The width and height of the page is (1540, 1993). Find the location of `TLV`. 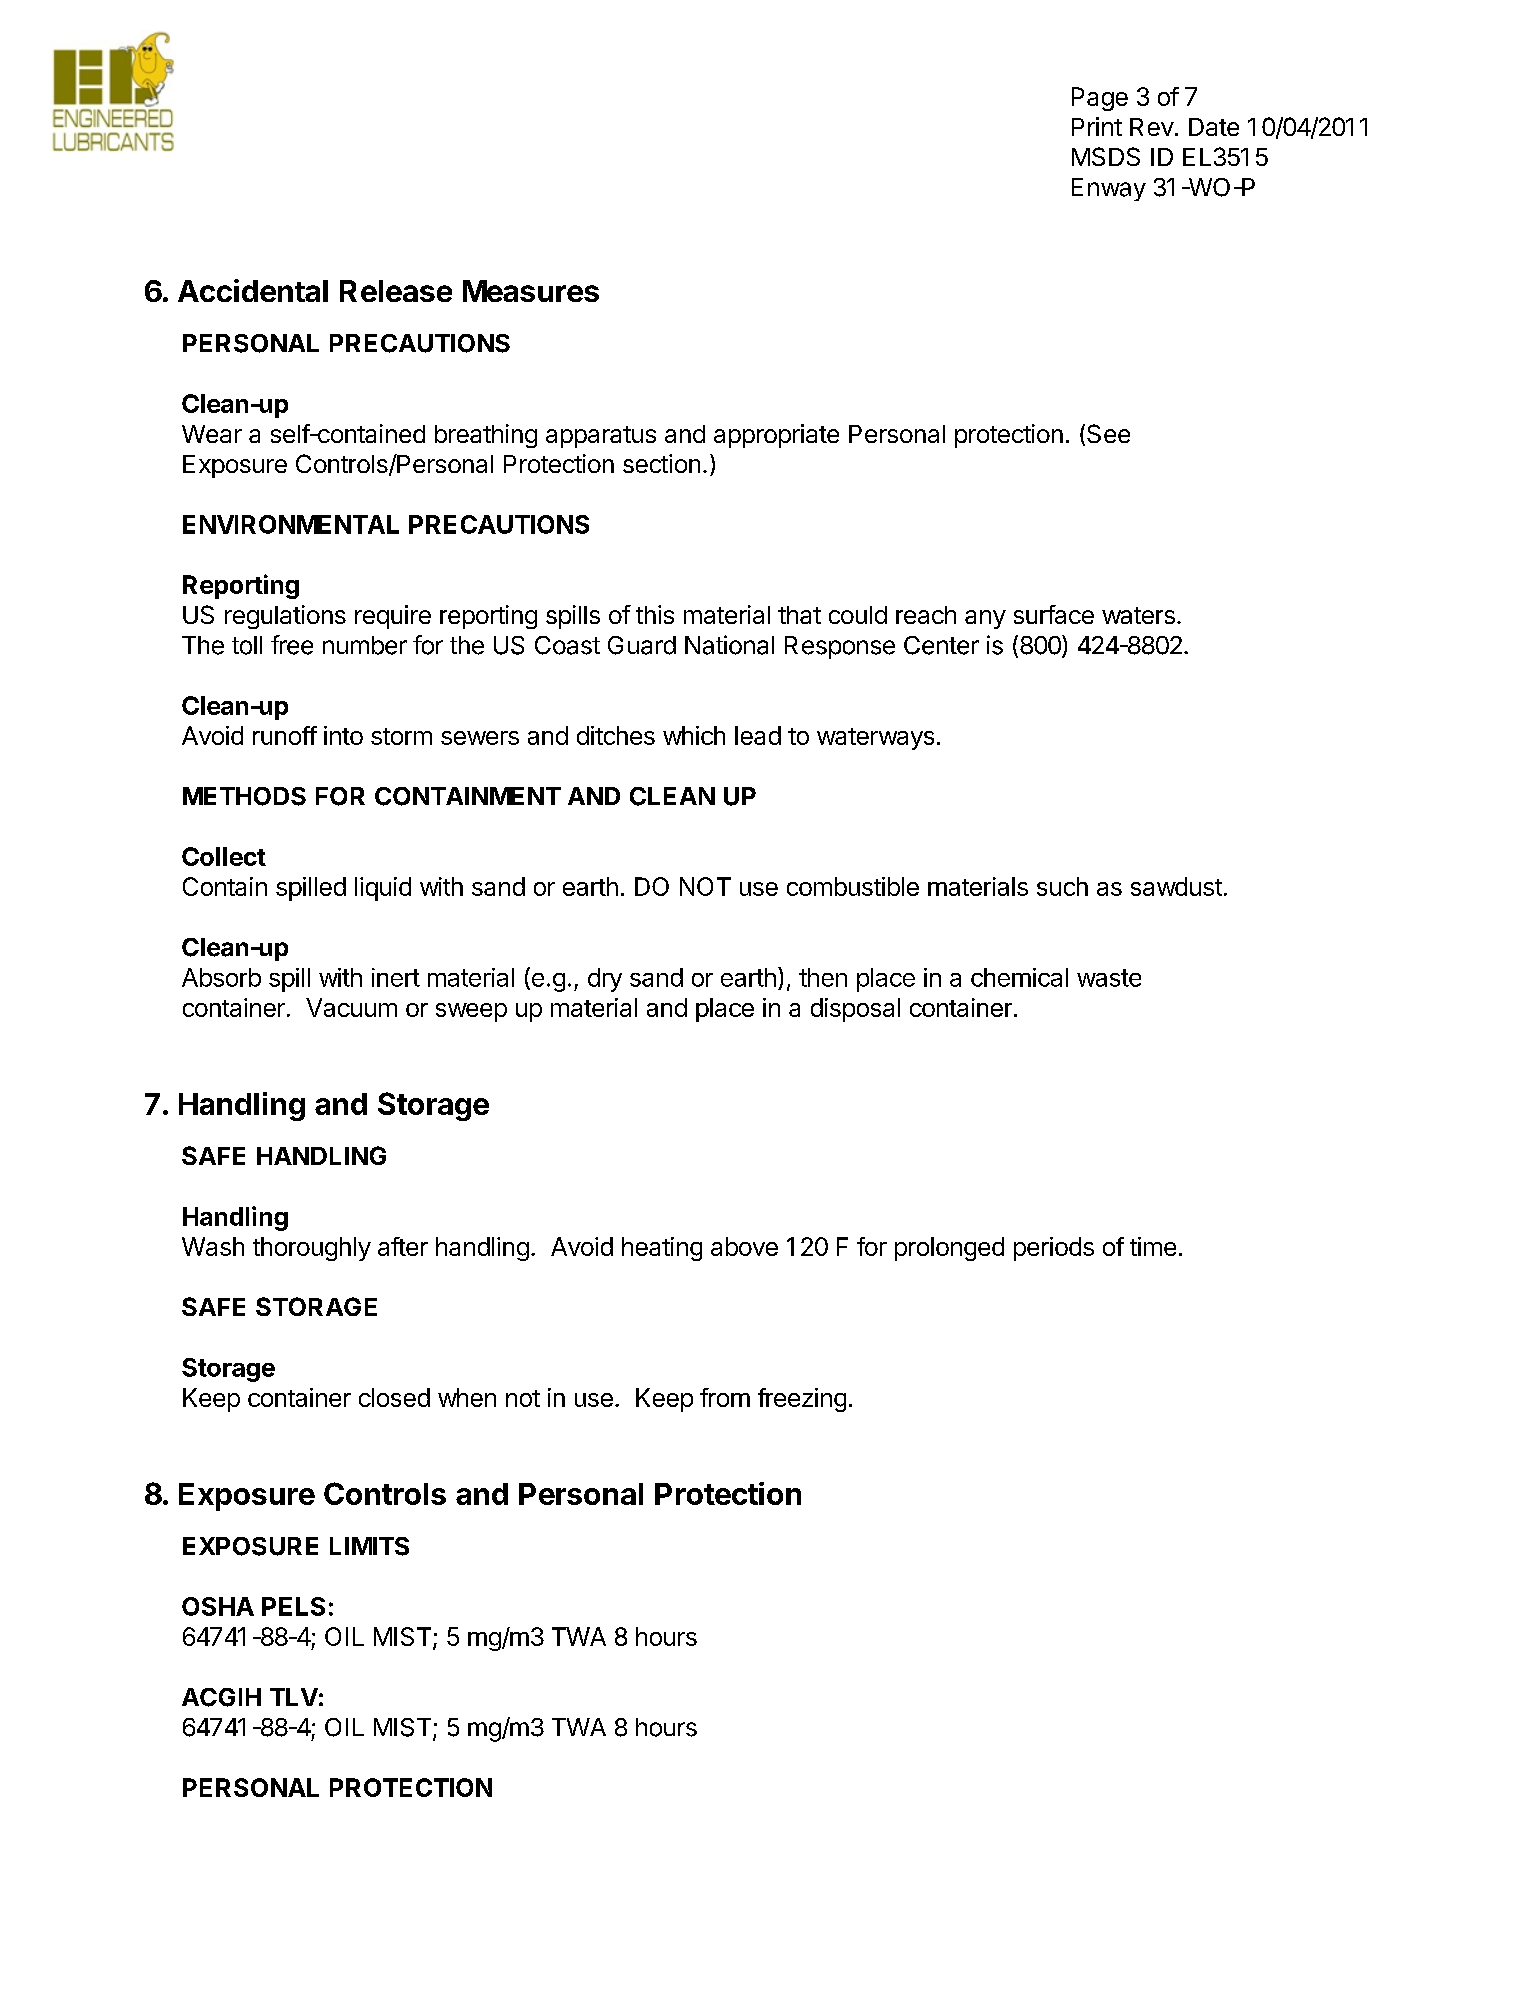

TLV is located at coordinates (294, 1697).
